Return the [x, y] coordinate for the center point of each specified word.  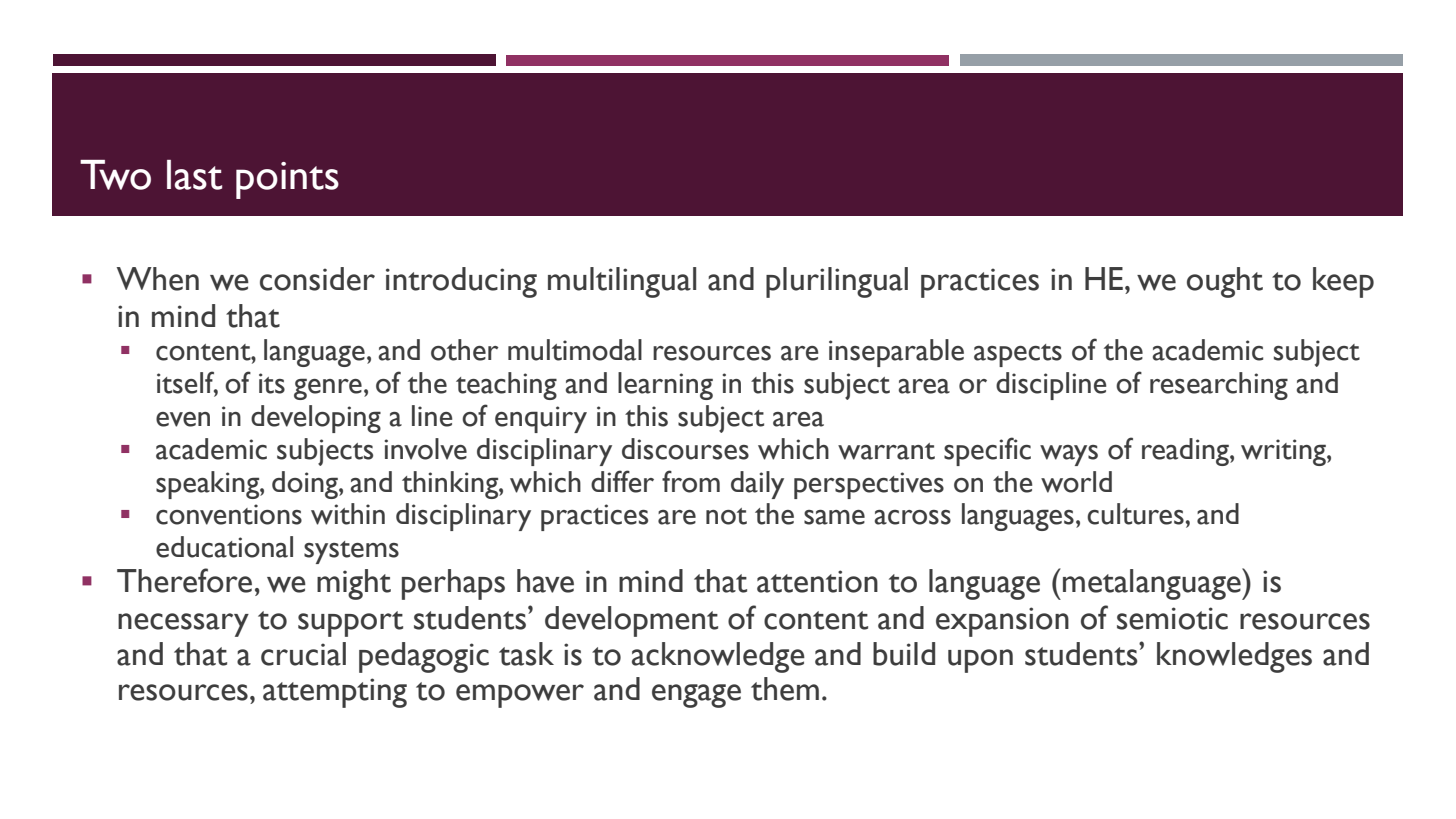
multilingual [622, 282]
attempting [335, 693]
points [287, 180]
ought [1225, 282]
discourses [685, 449]
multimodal [575, 350]
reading [1186, 452]
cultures [1135, 514]
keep [1343, 282]
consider [317, 279]
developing [316, 419]
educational [224, 547]
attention [817, 581]
